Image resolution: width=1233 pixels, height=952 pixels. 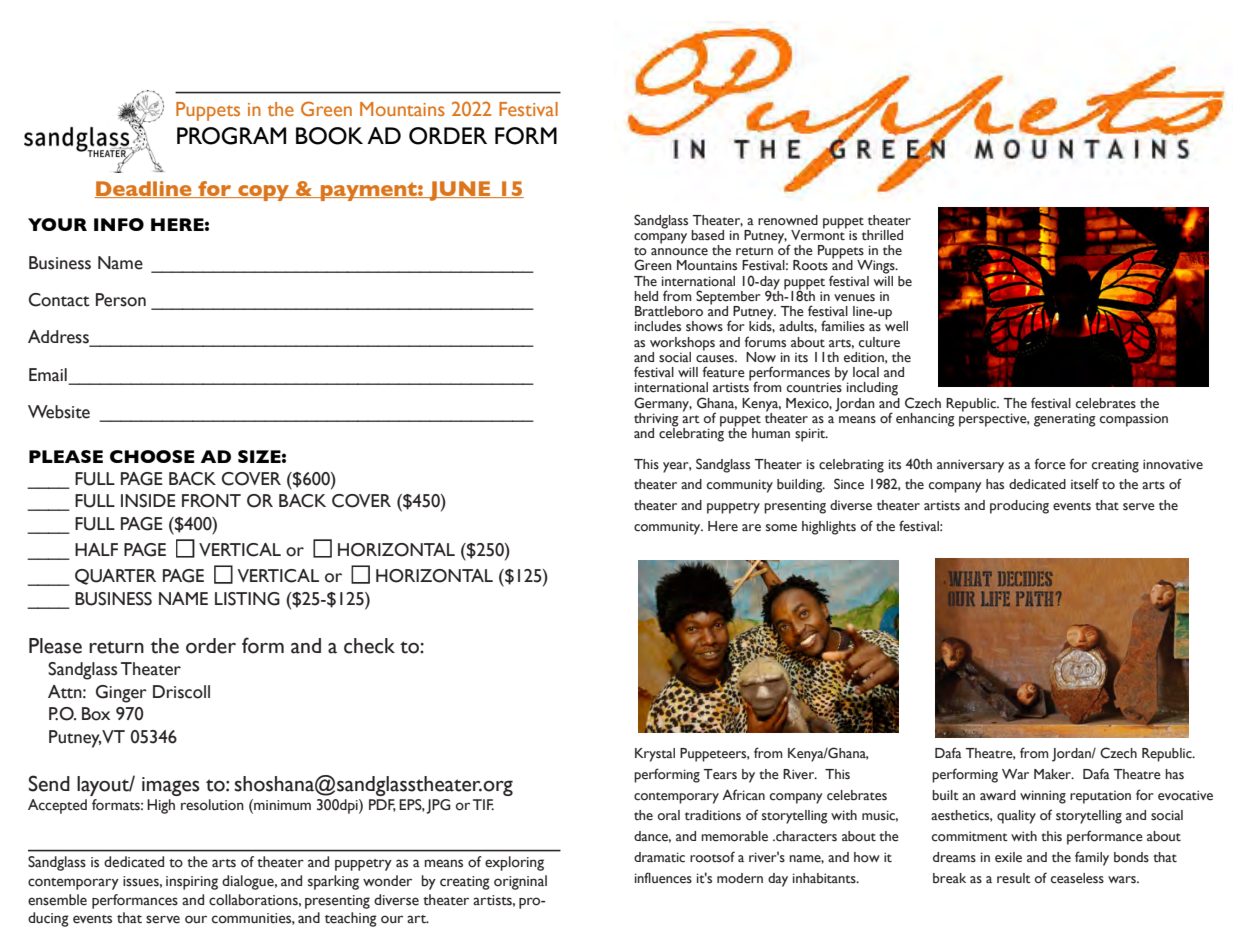 What do you see at coordinates (211, 501) in the screenshot?
I see `FRONT` at bounding box center [211, 501].
